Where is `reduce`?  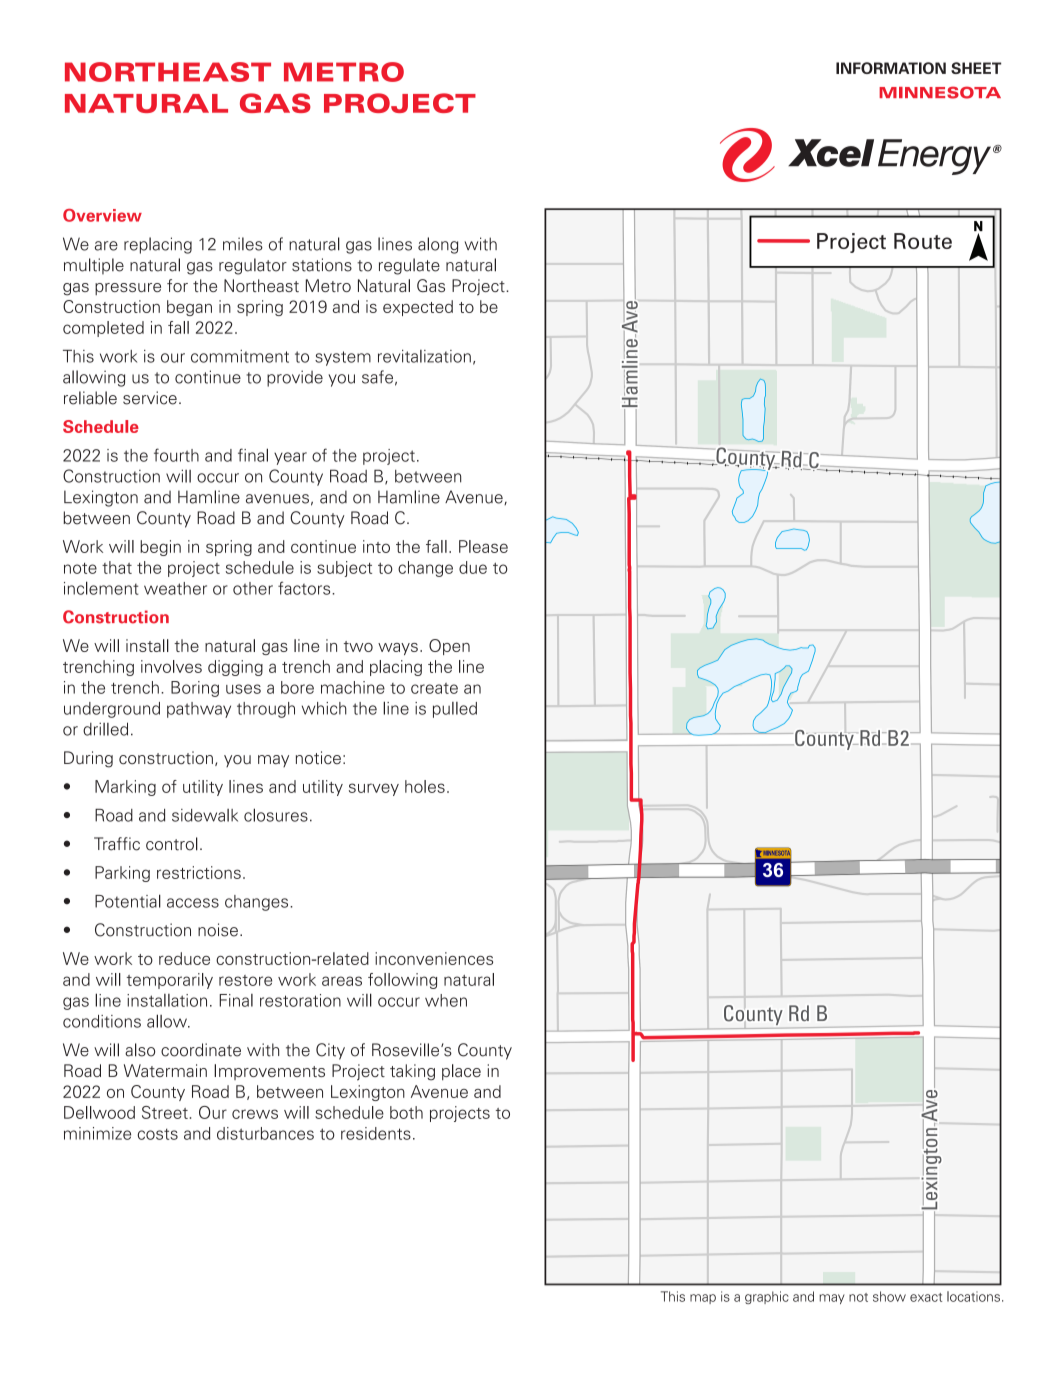 reduce is located at coordinates (184, 958).
